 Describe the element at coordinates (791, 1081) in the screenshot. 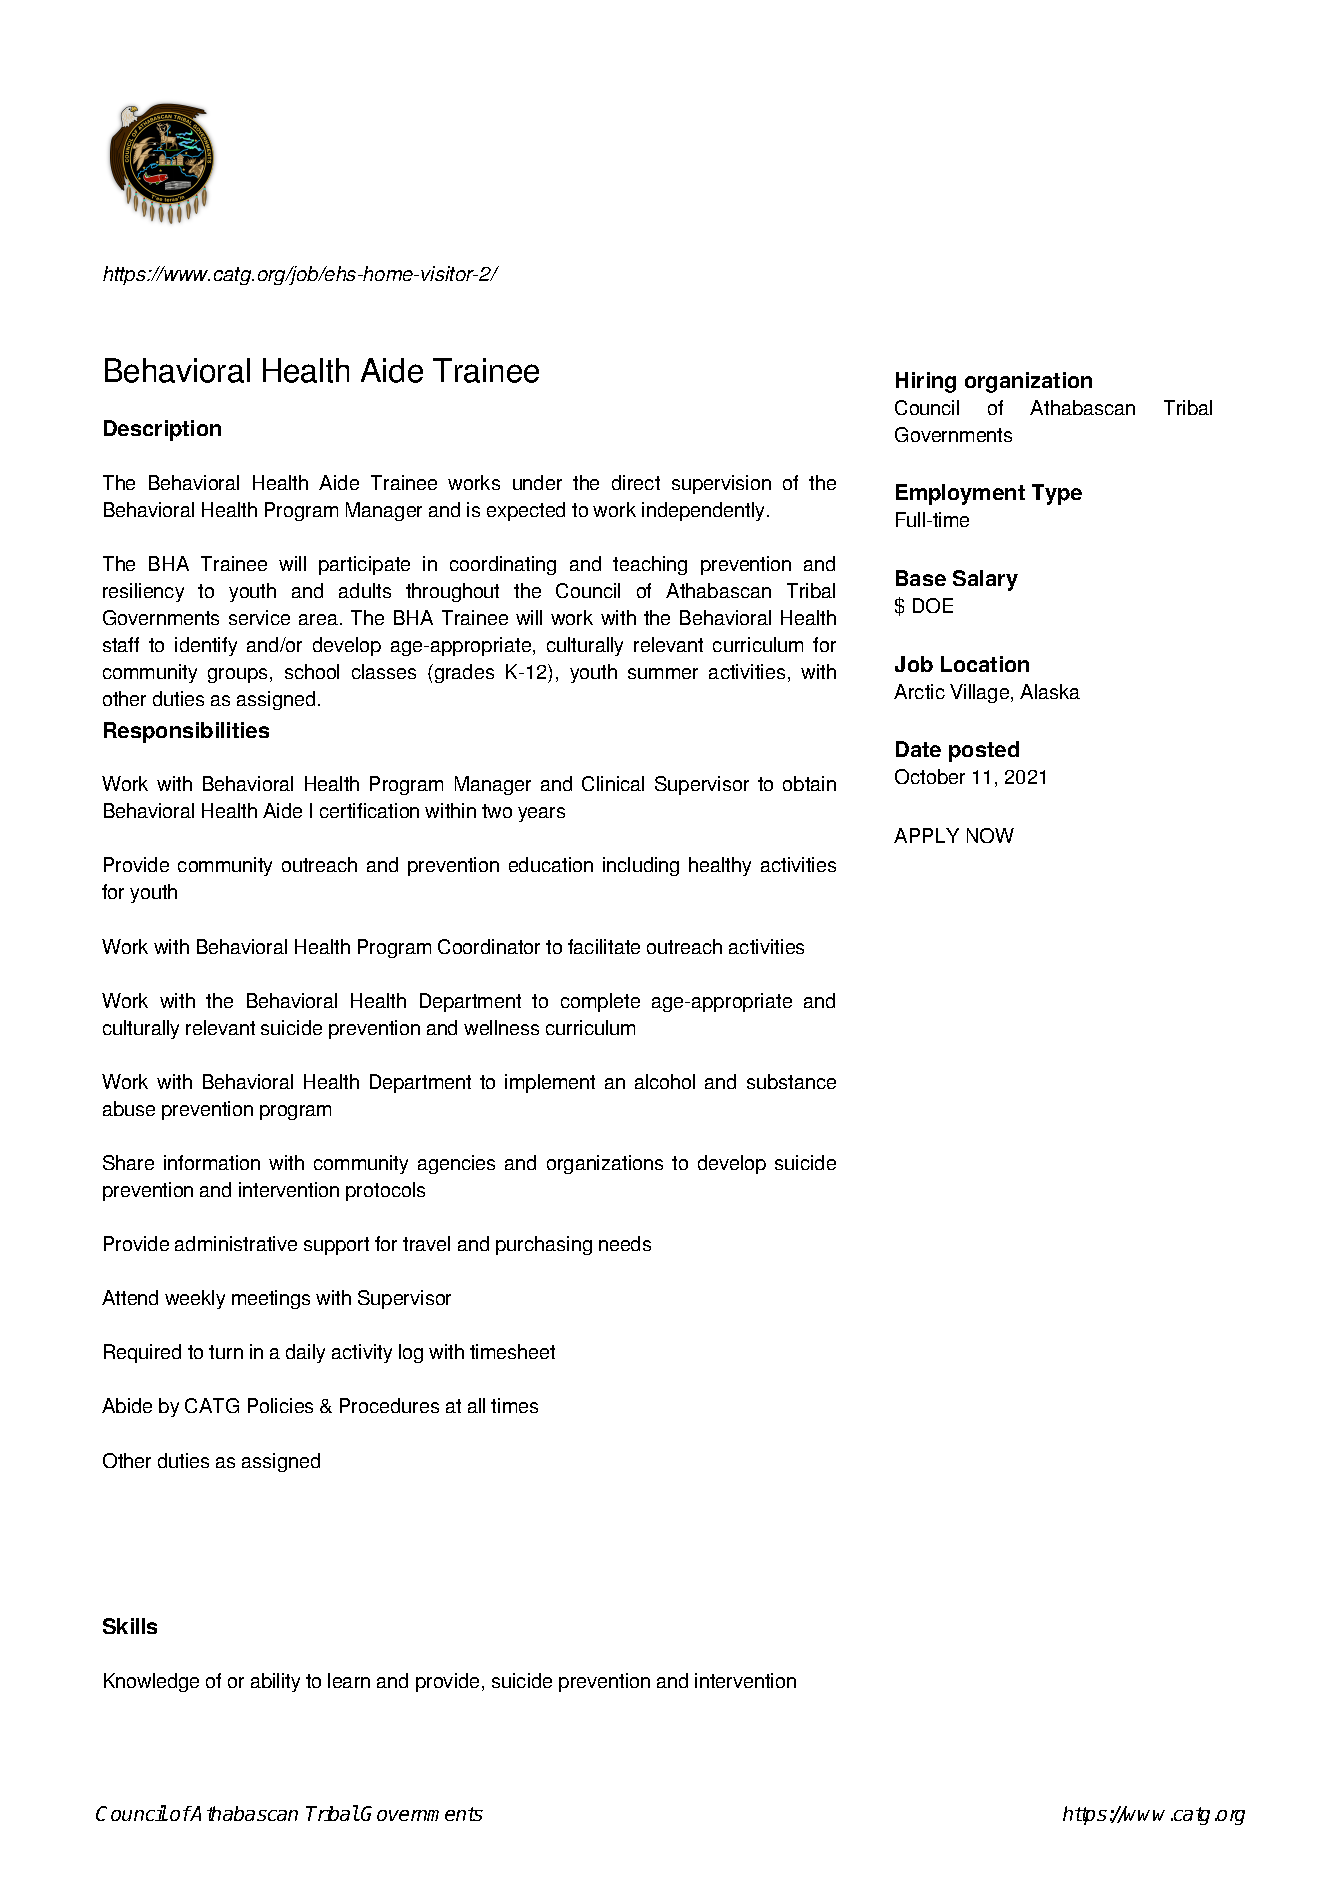

I see `substance` at that location.
